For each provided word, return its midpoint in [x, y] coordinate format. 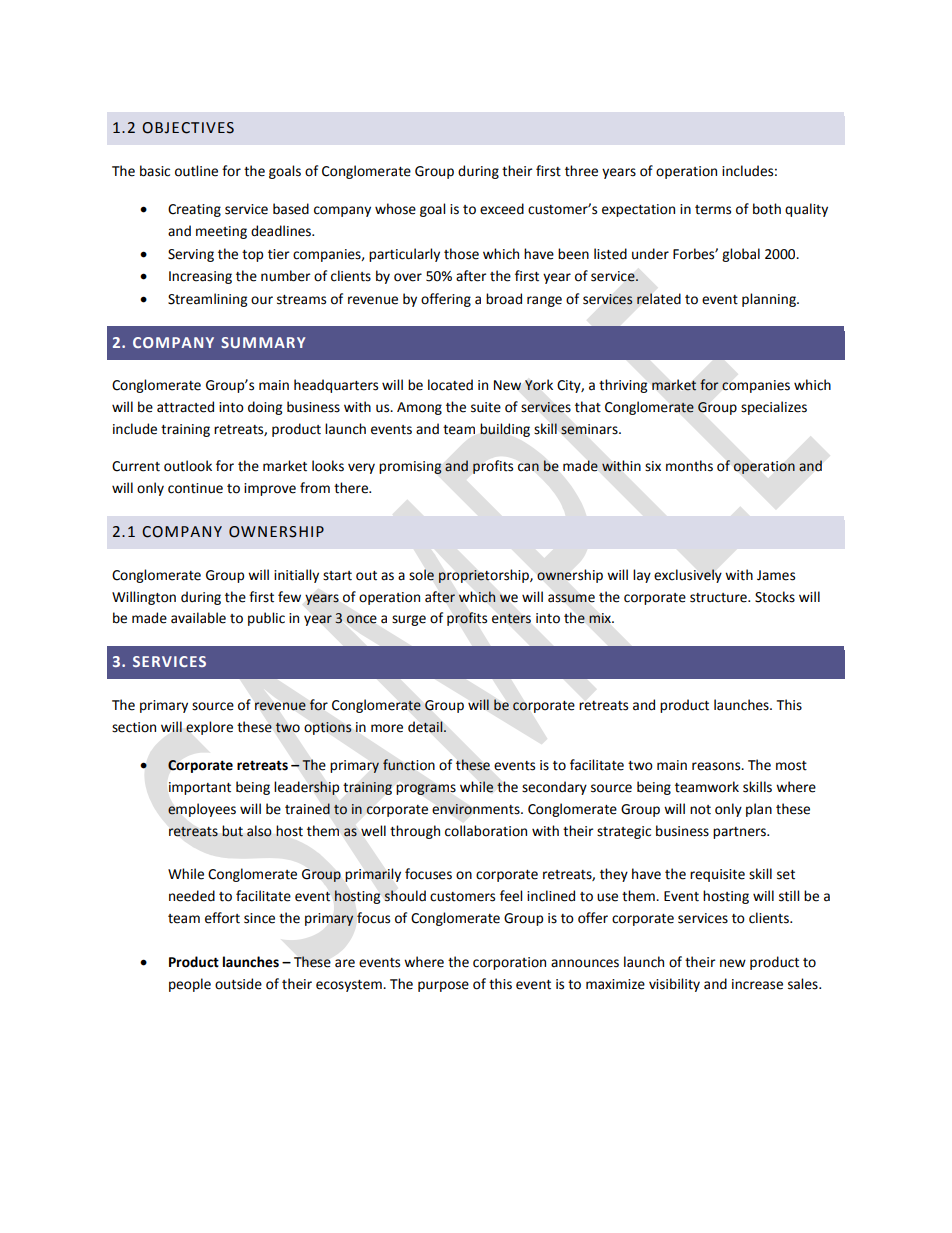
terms [713, 210]
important [200, 788]
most [791, 766]
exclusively [688, 576]
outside [238, 984]
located [450, 385]
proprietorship [484, 576]
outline [196, 171]
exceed [502, 209]
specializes [774, 408]
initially [296, 576]
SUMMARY [263, 342]
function [409, 765]
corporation [509, 963]
